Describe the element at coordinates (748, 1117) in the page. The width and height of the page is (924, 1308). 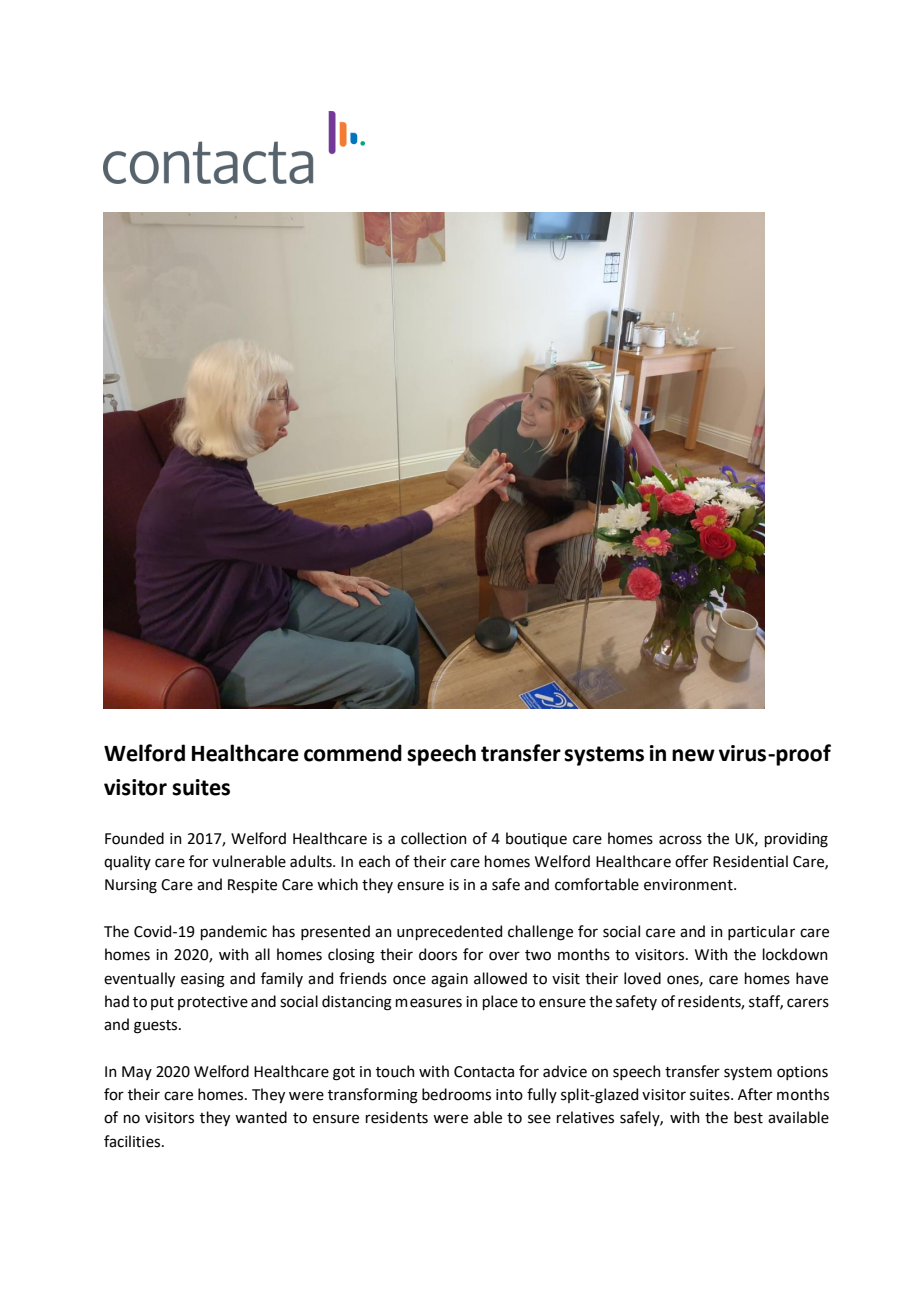
I see `best` at that location.
